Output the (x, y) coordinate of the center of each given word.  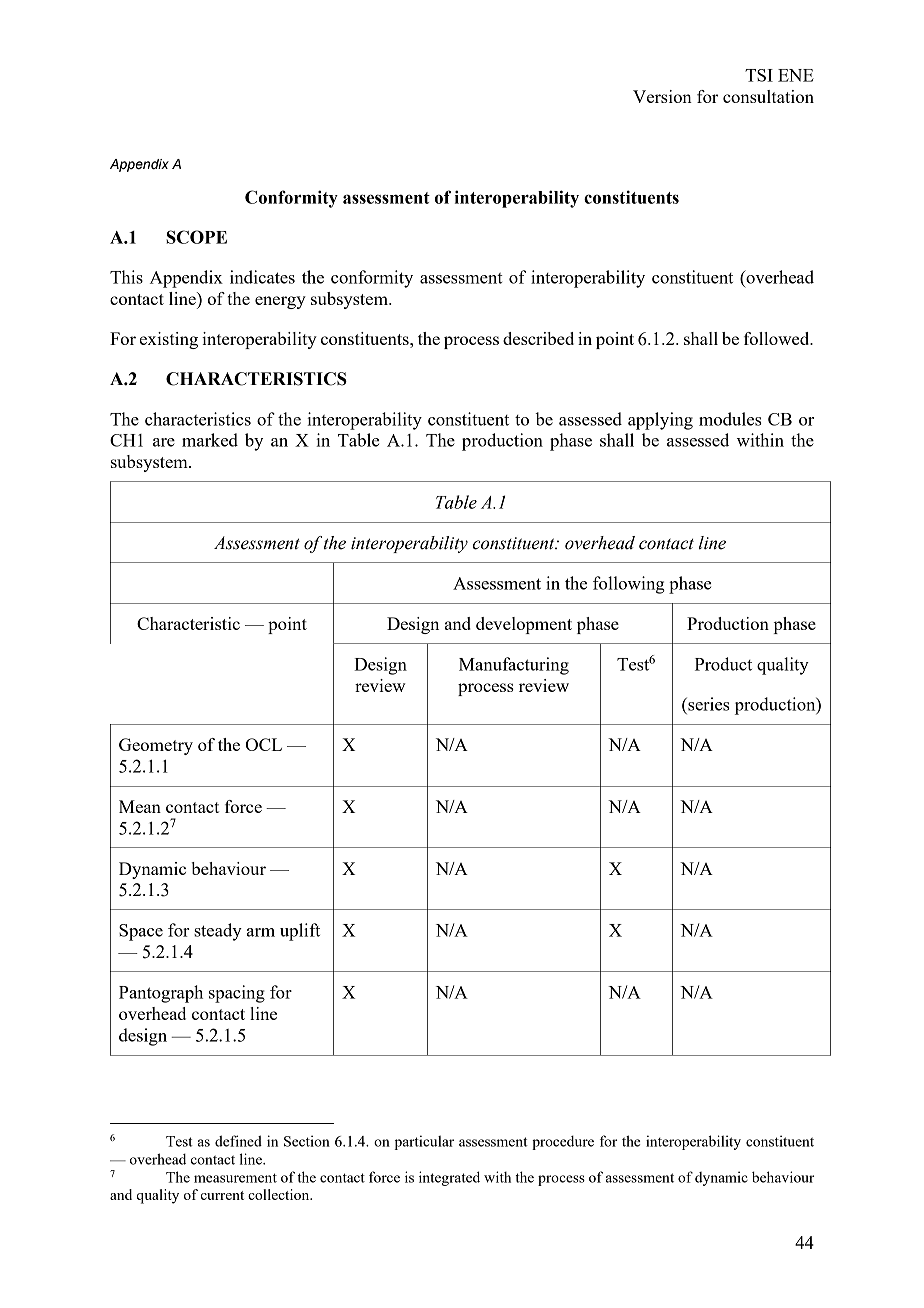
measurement (235, 1178)
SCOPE (196, 237)
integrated (449, 1178)
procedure (563, 1142)
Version (662, 96)
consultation (768, 96)
